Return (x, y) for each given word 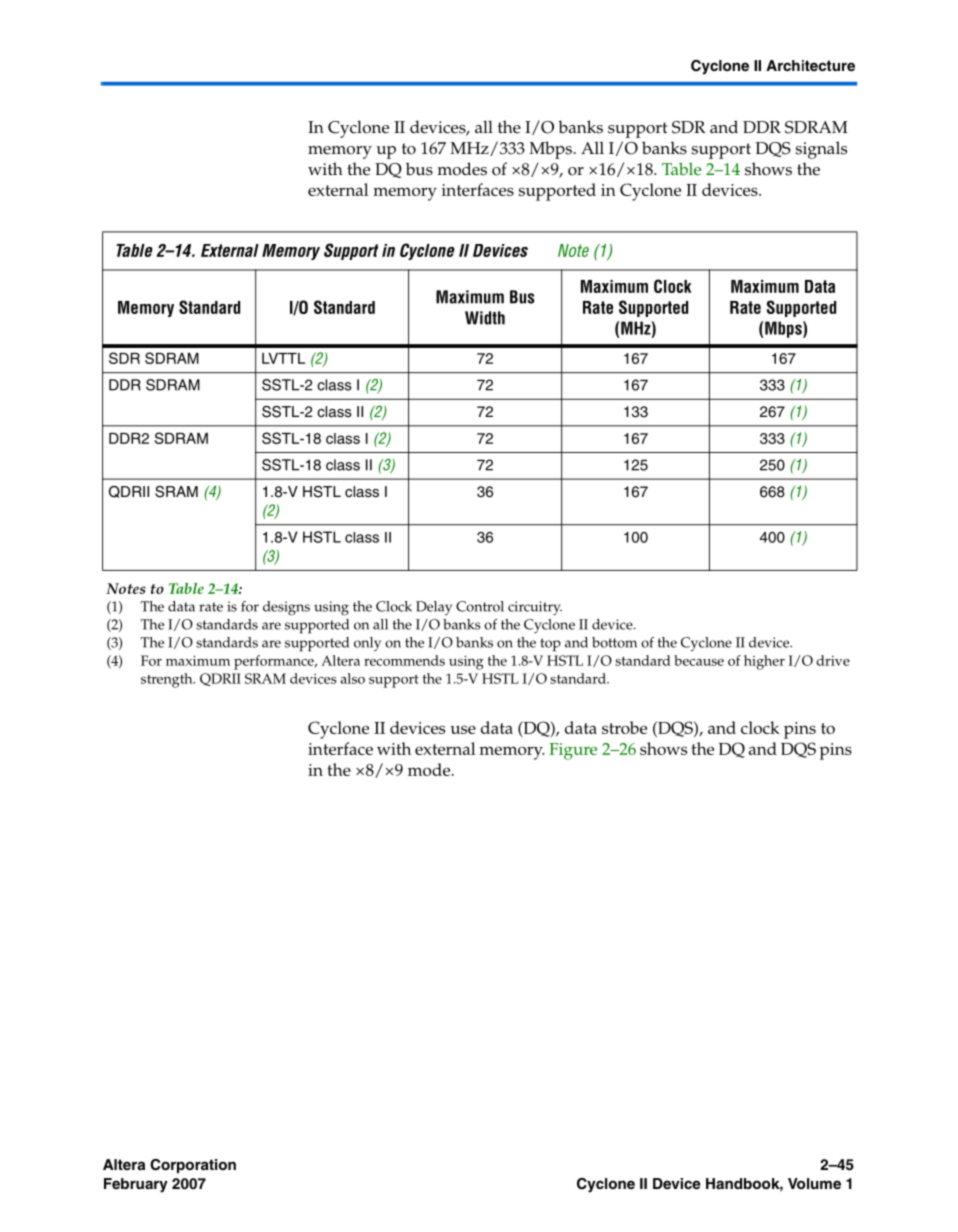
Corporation (193, 1166)
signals (821, 150)
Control (480, 606)
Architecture (810, 65)
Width (485, 318)
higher (764, 662)
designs (286, 608)
